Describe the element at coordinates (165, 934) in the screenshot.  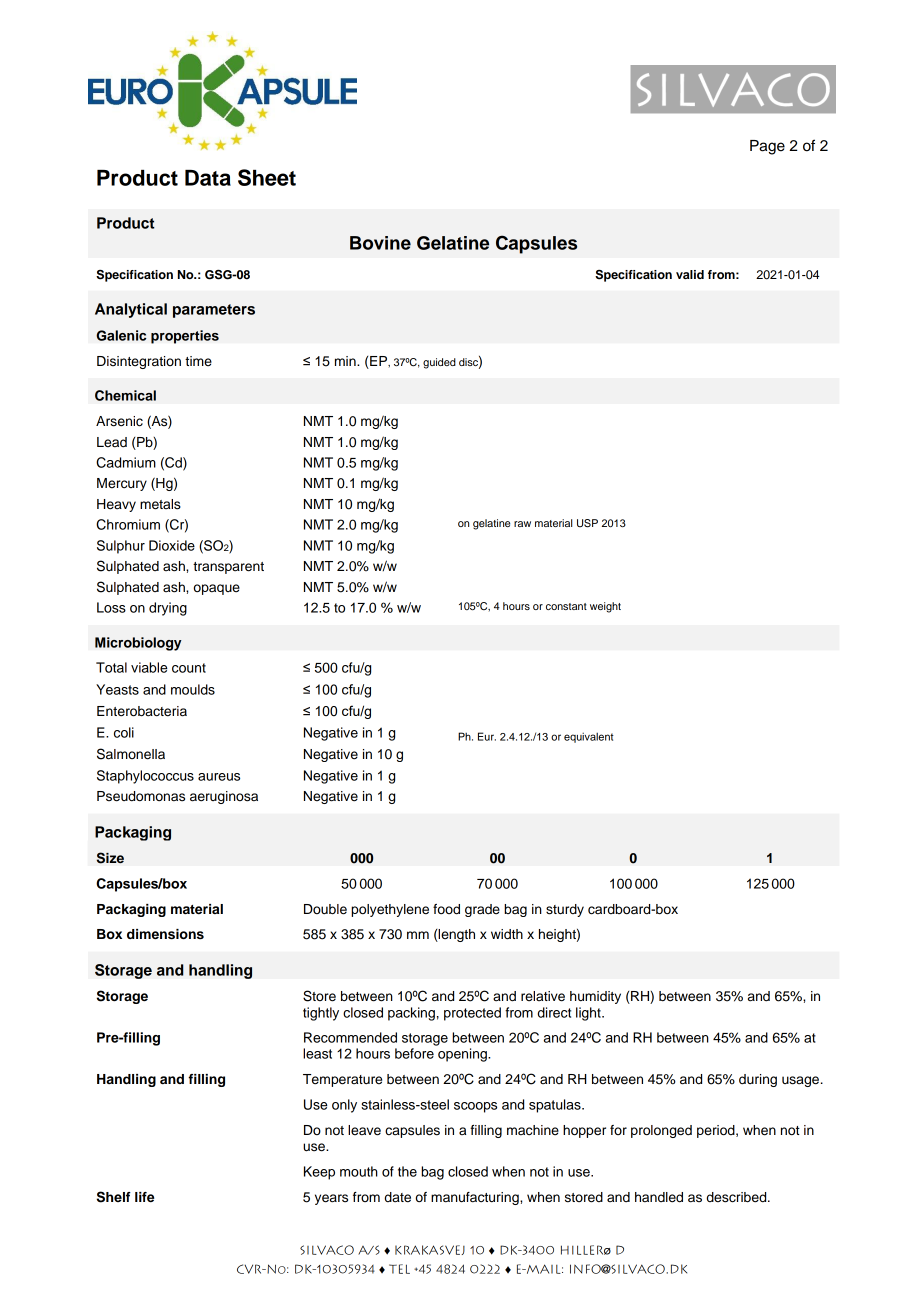
I see `dimensions` at that location.
